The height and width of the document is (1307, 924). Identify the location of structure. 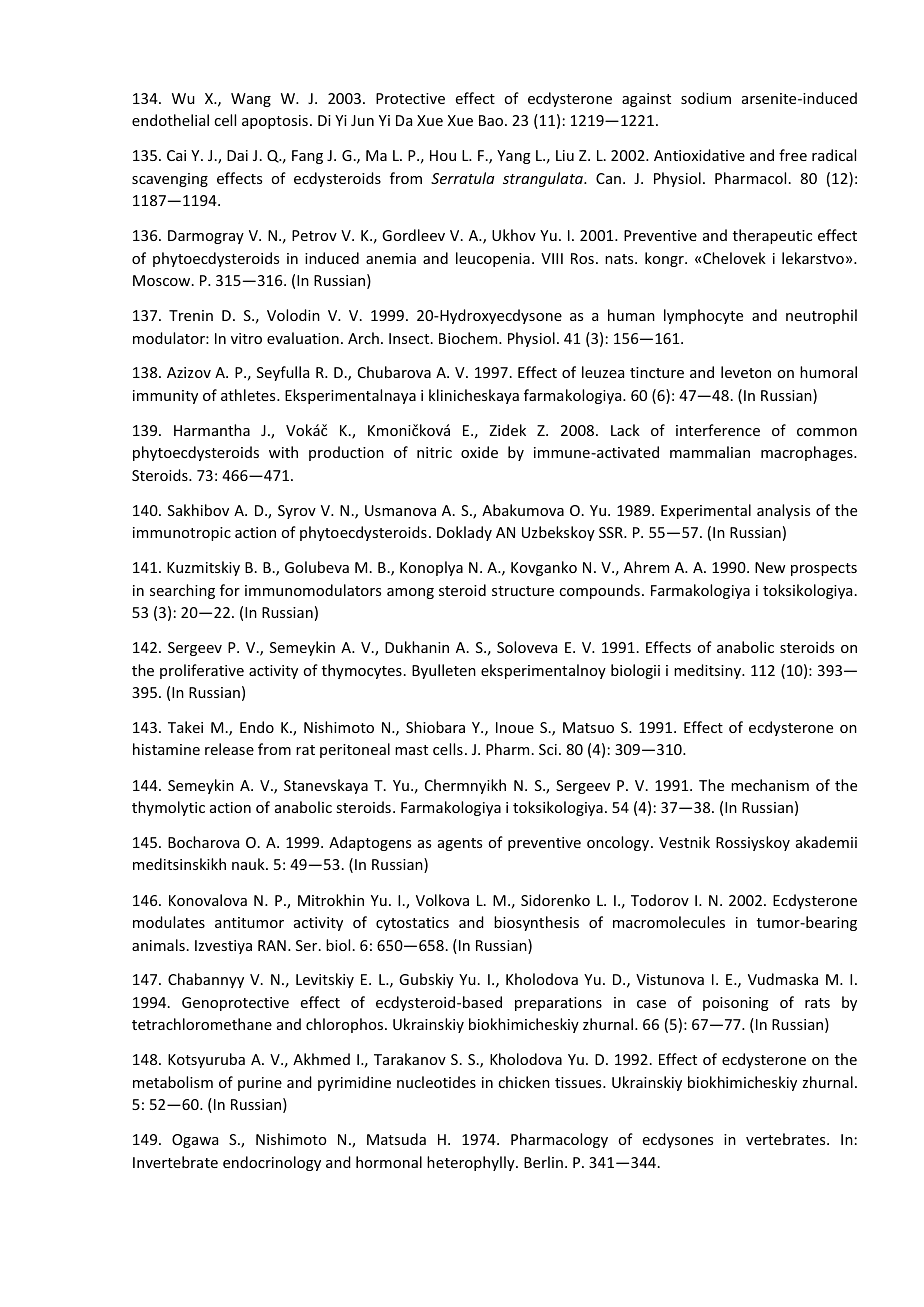
(523, 591).
